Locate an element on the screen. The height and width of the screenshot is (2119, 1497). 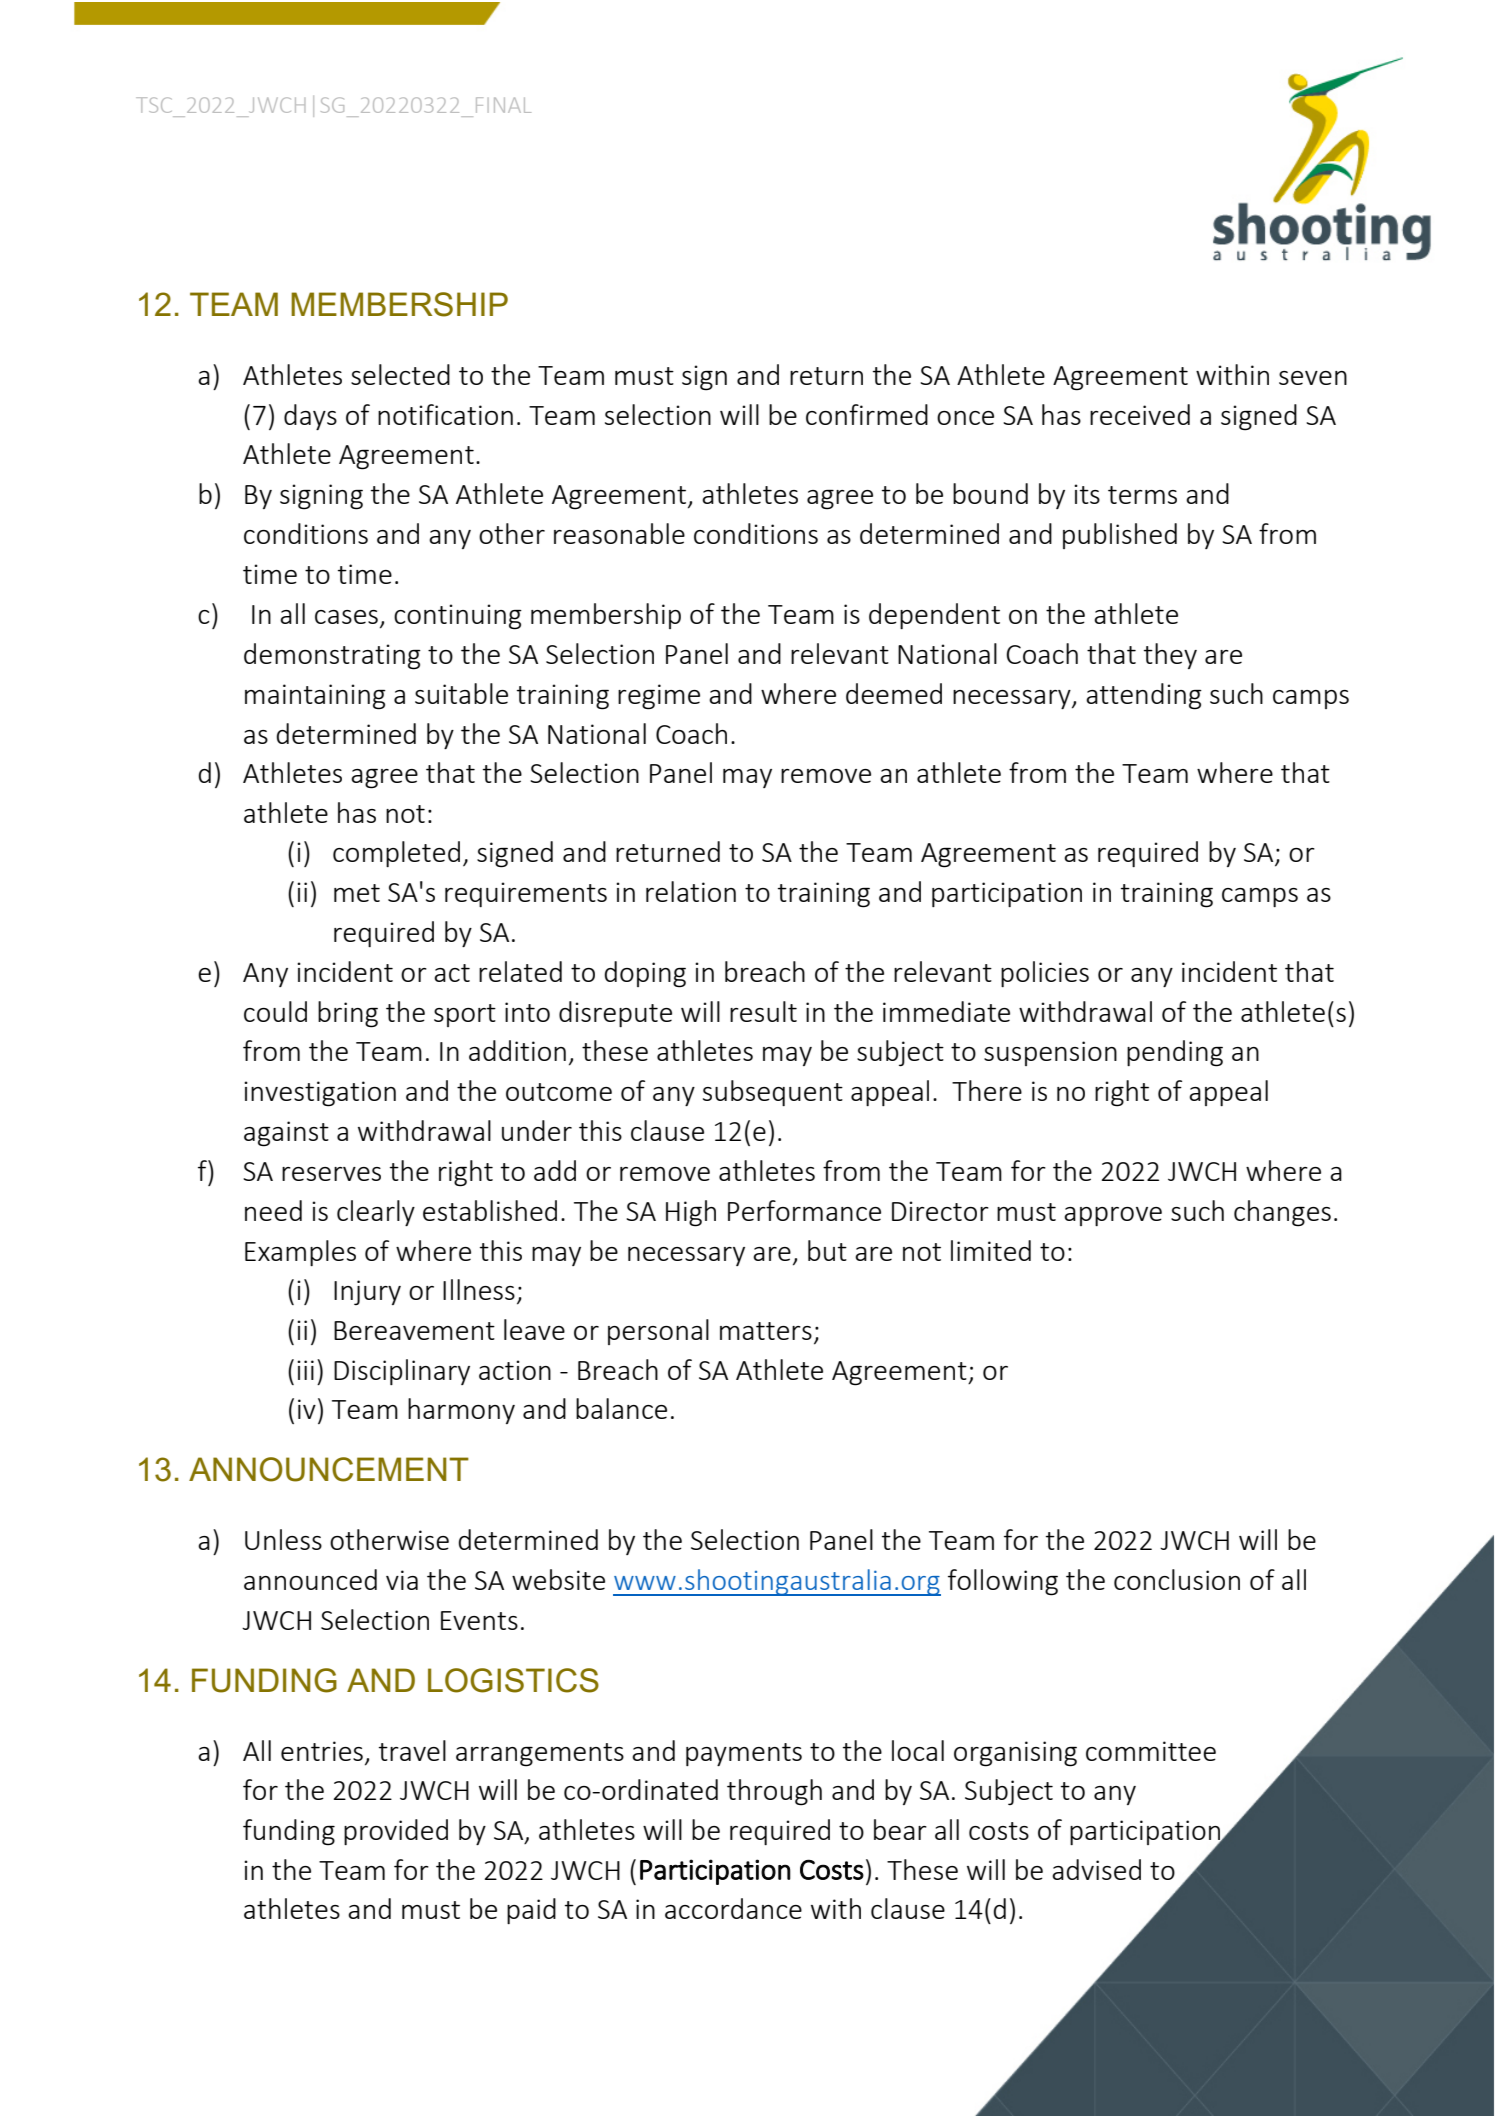
pending is located at coordinates (1175, 1053).
